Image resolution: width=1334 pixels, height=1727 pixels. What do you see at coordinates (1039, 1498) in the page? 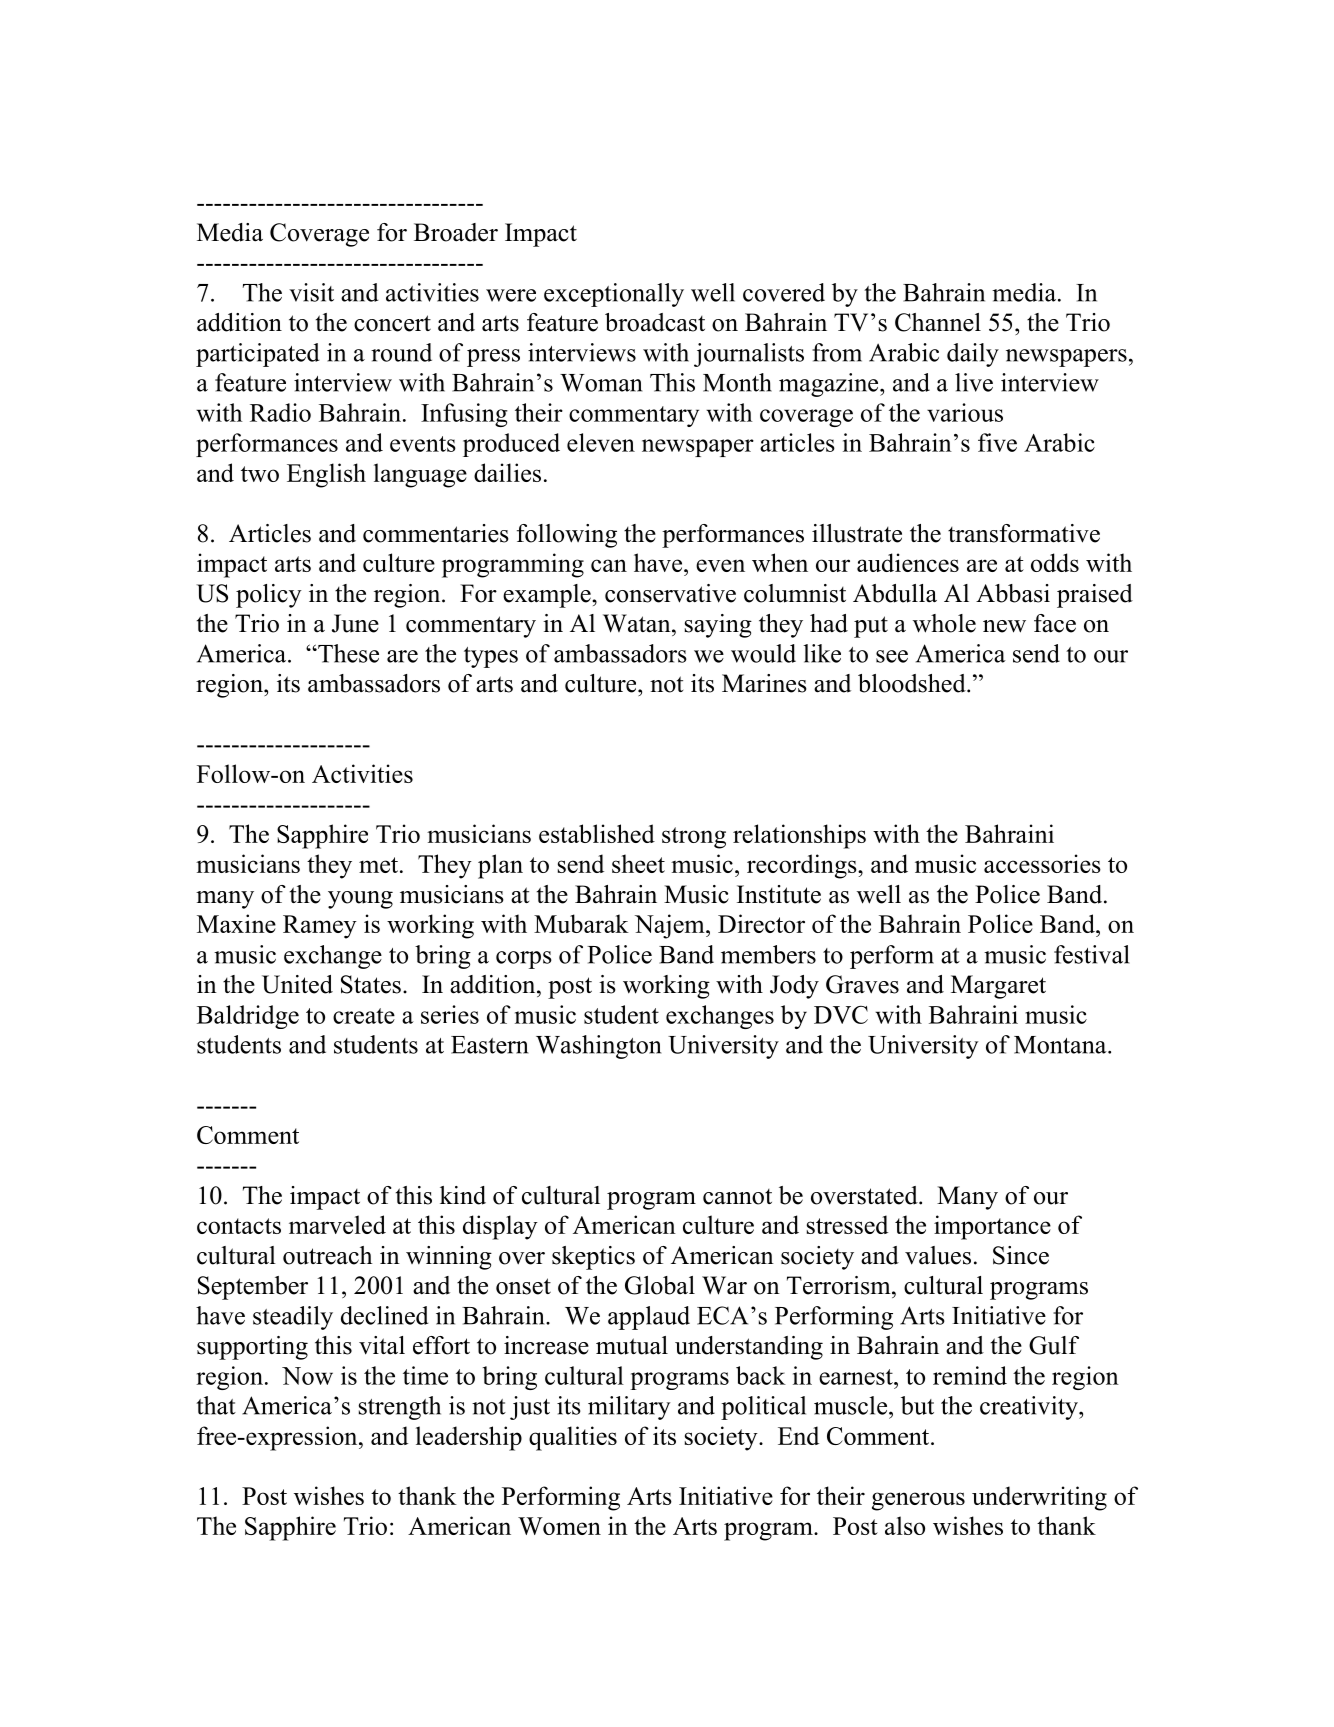
I see `underwriting` at bounding box center [1039, 1498].
